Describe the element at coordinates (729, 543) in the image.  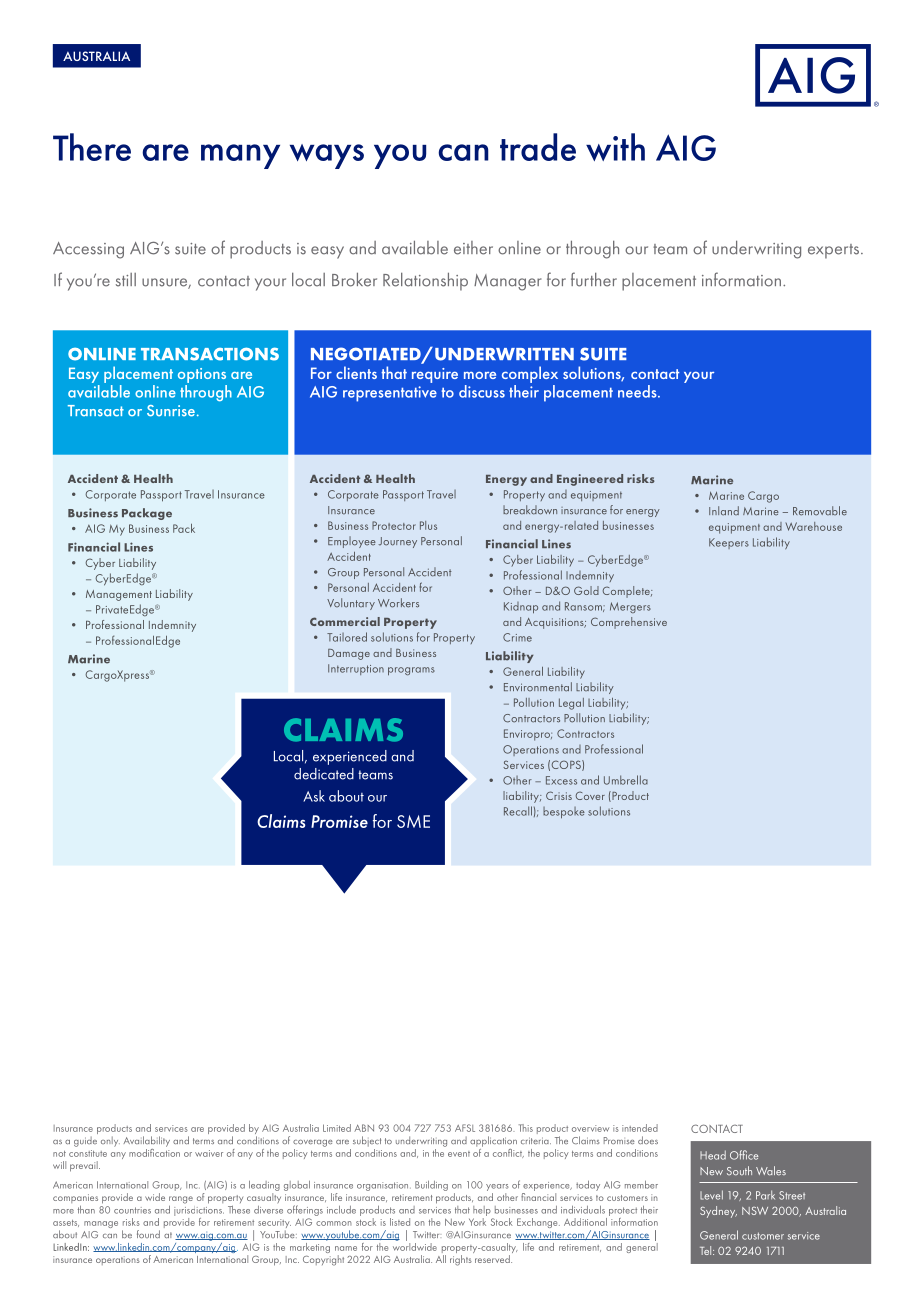
I see `Keepers` at that location.
